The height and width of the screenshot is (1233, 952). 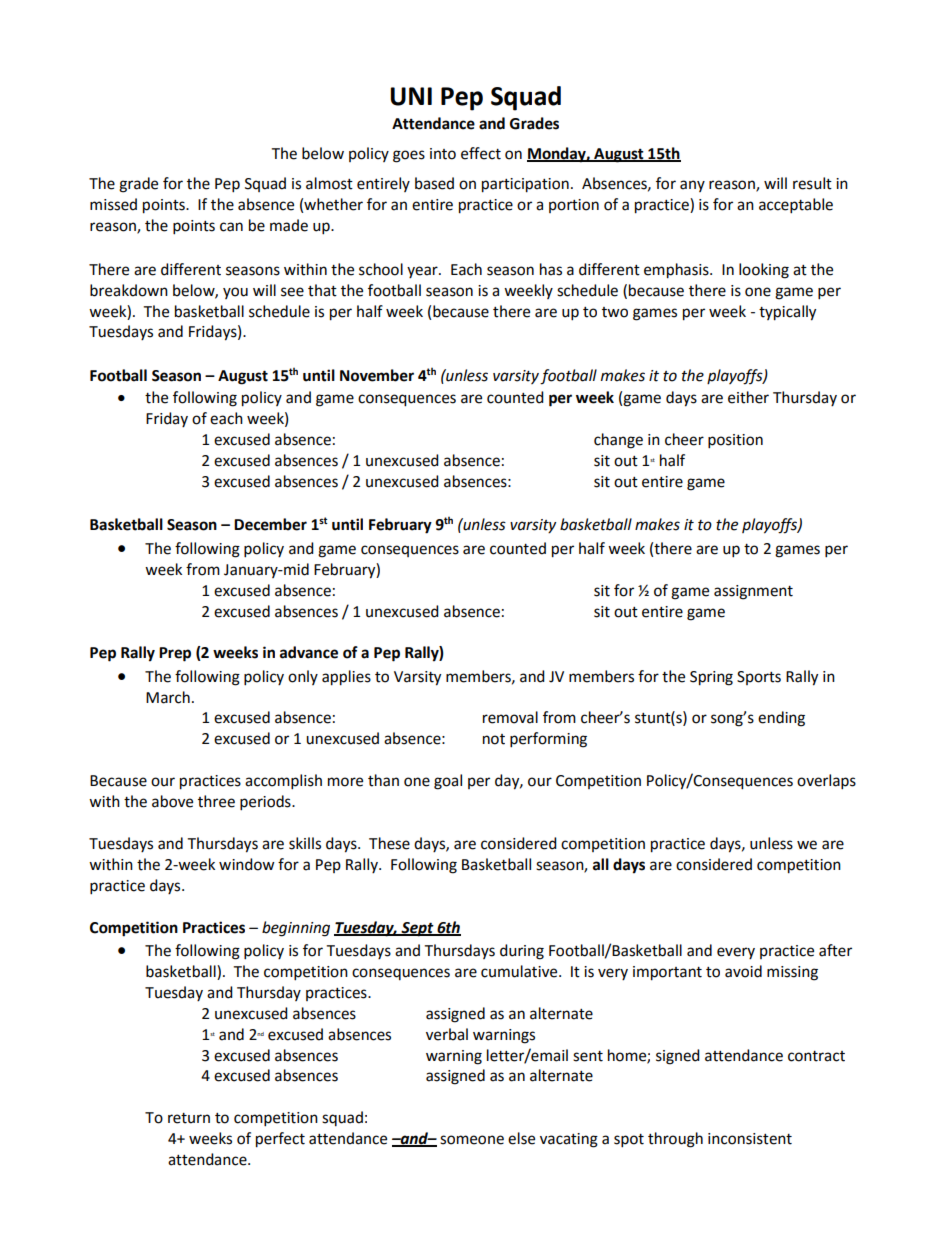 What do you see at coordinates (692, 186) in the screenshot?
I see `any` at bounding box center [692, 186].
